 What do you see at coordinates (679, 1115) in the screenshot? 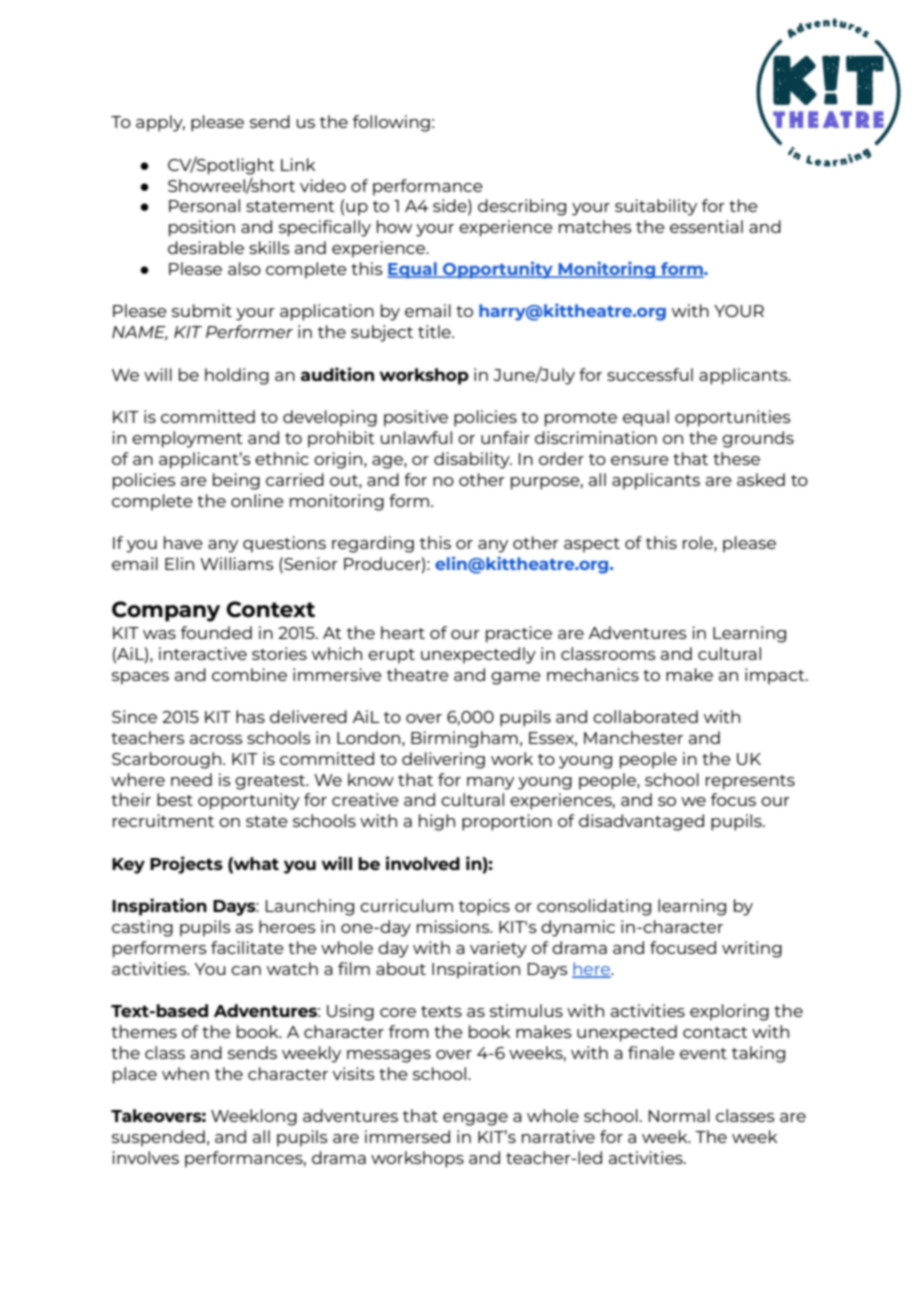
I see `Normal` at bounding box center [679, 1115].
